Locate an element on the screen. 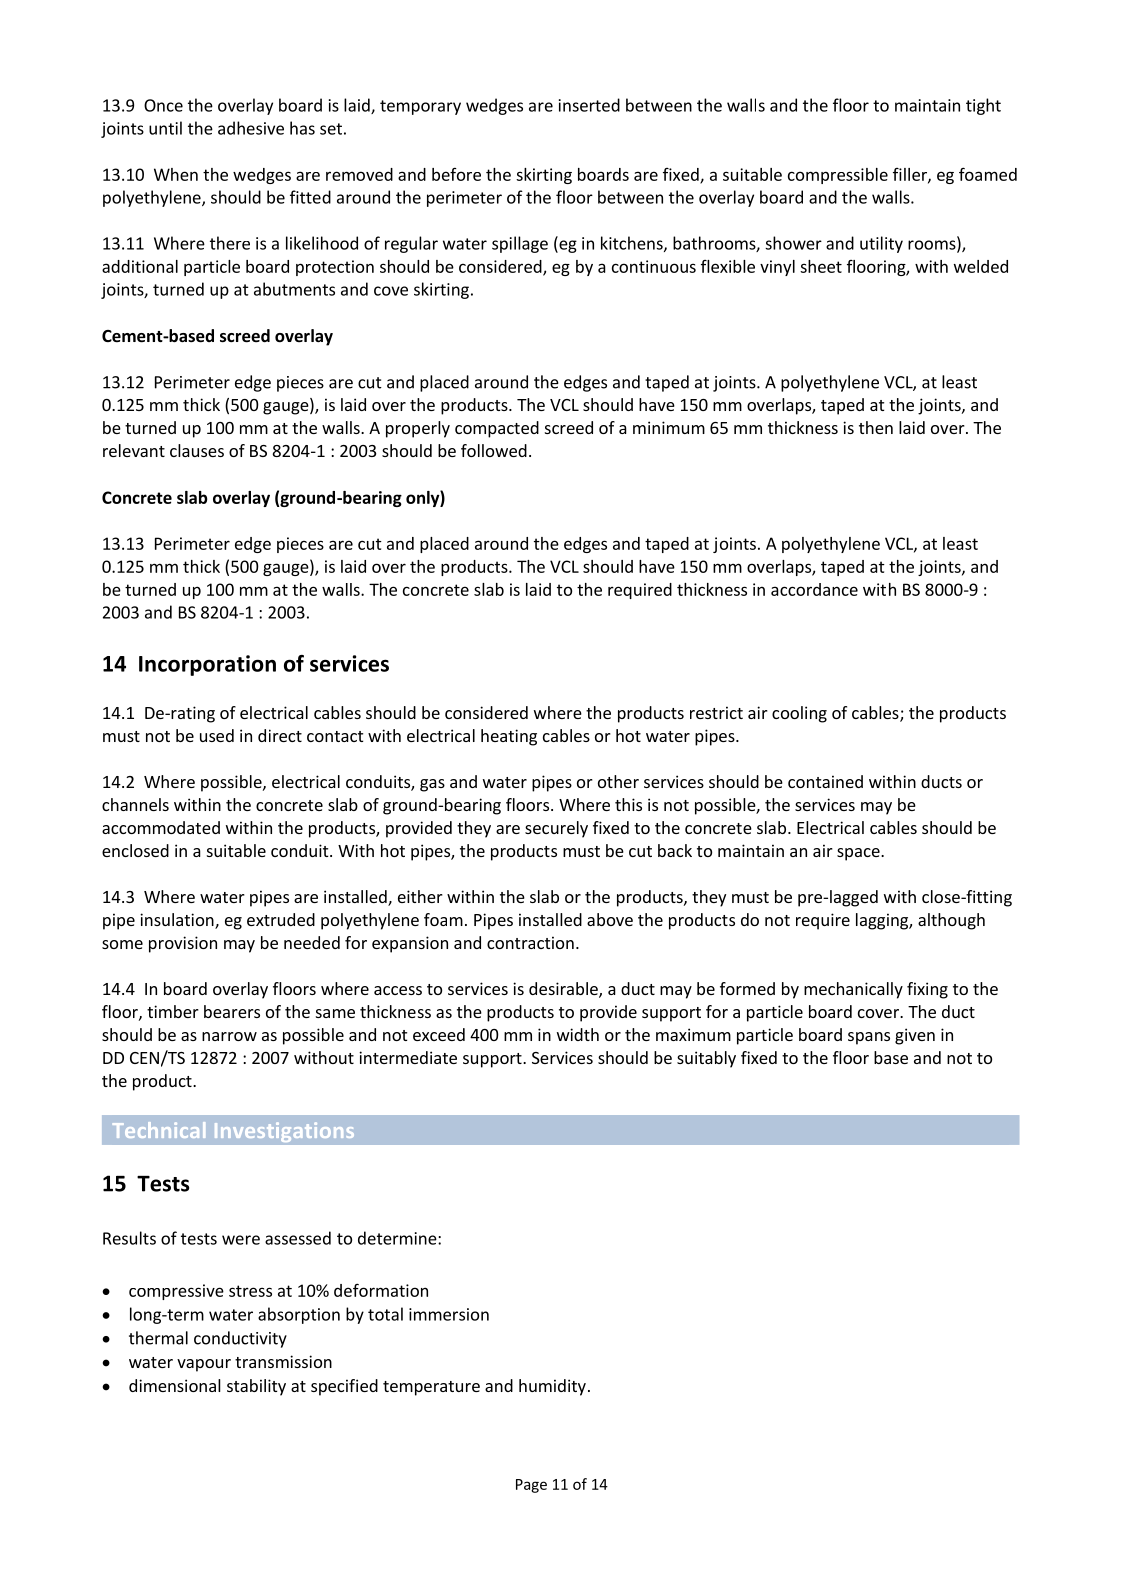 This screenshot has height=1586, width=1122. spans is located at coordinates (869, 1038).
